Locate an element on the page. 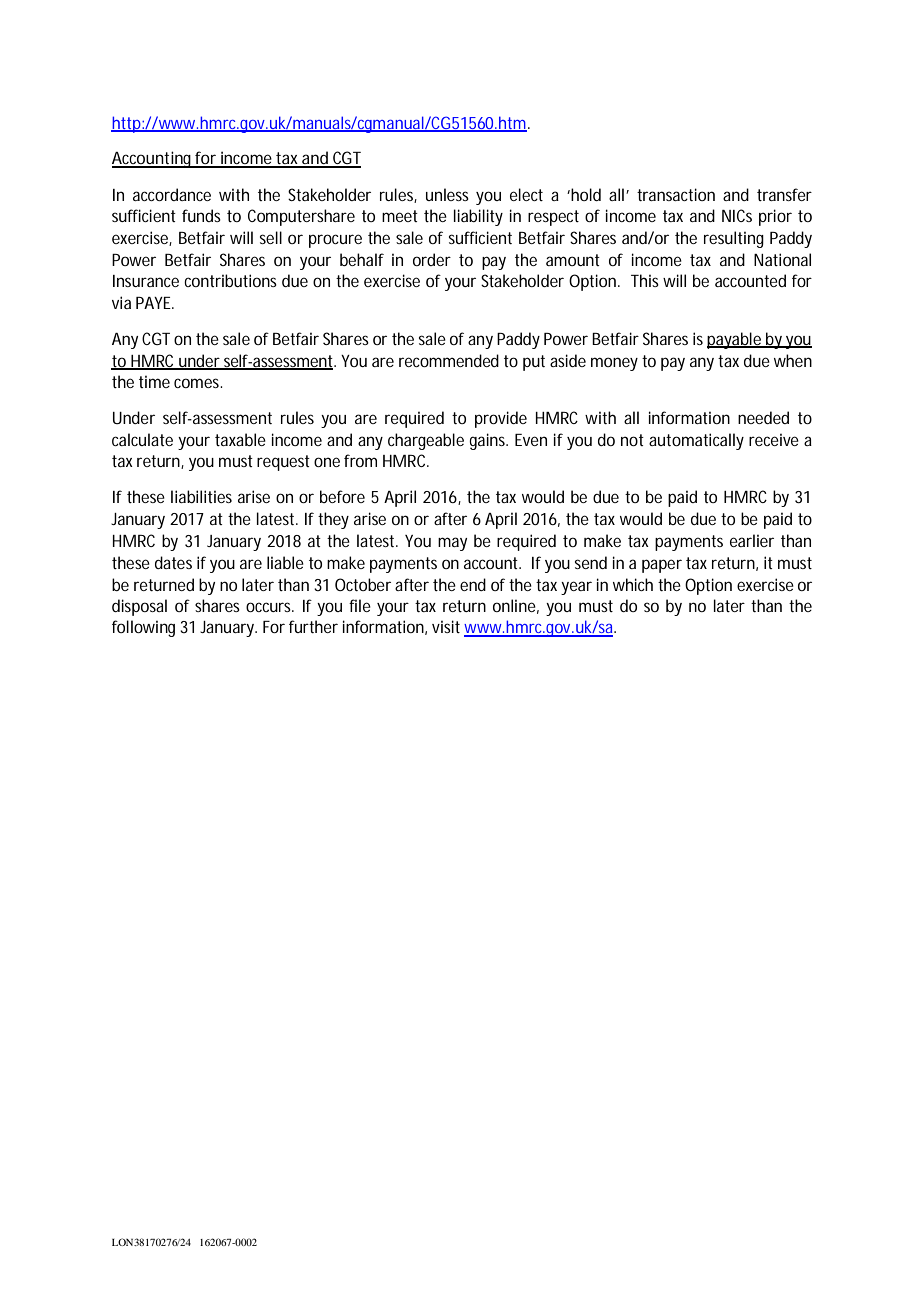  payable is located at coordinates (736, 340).
